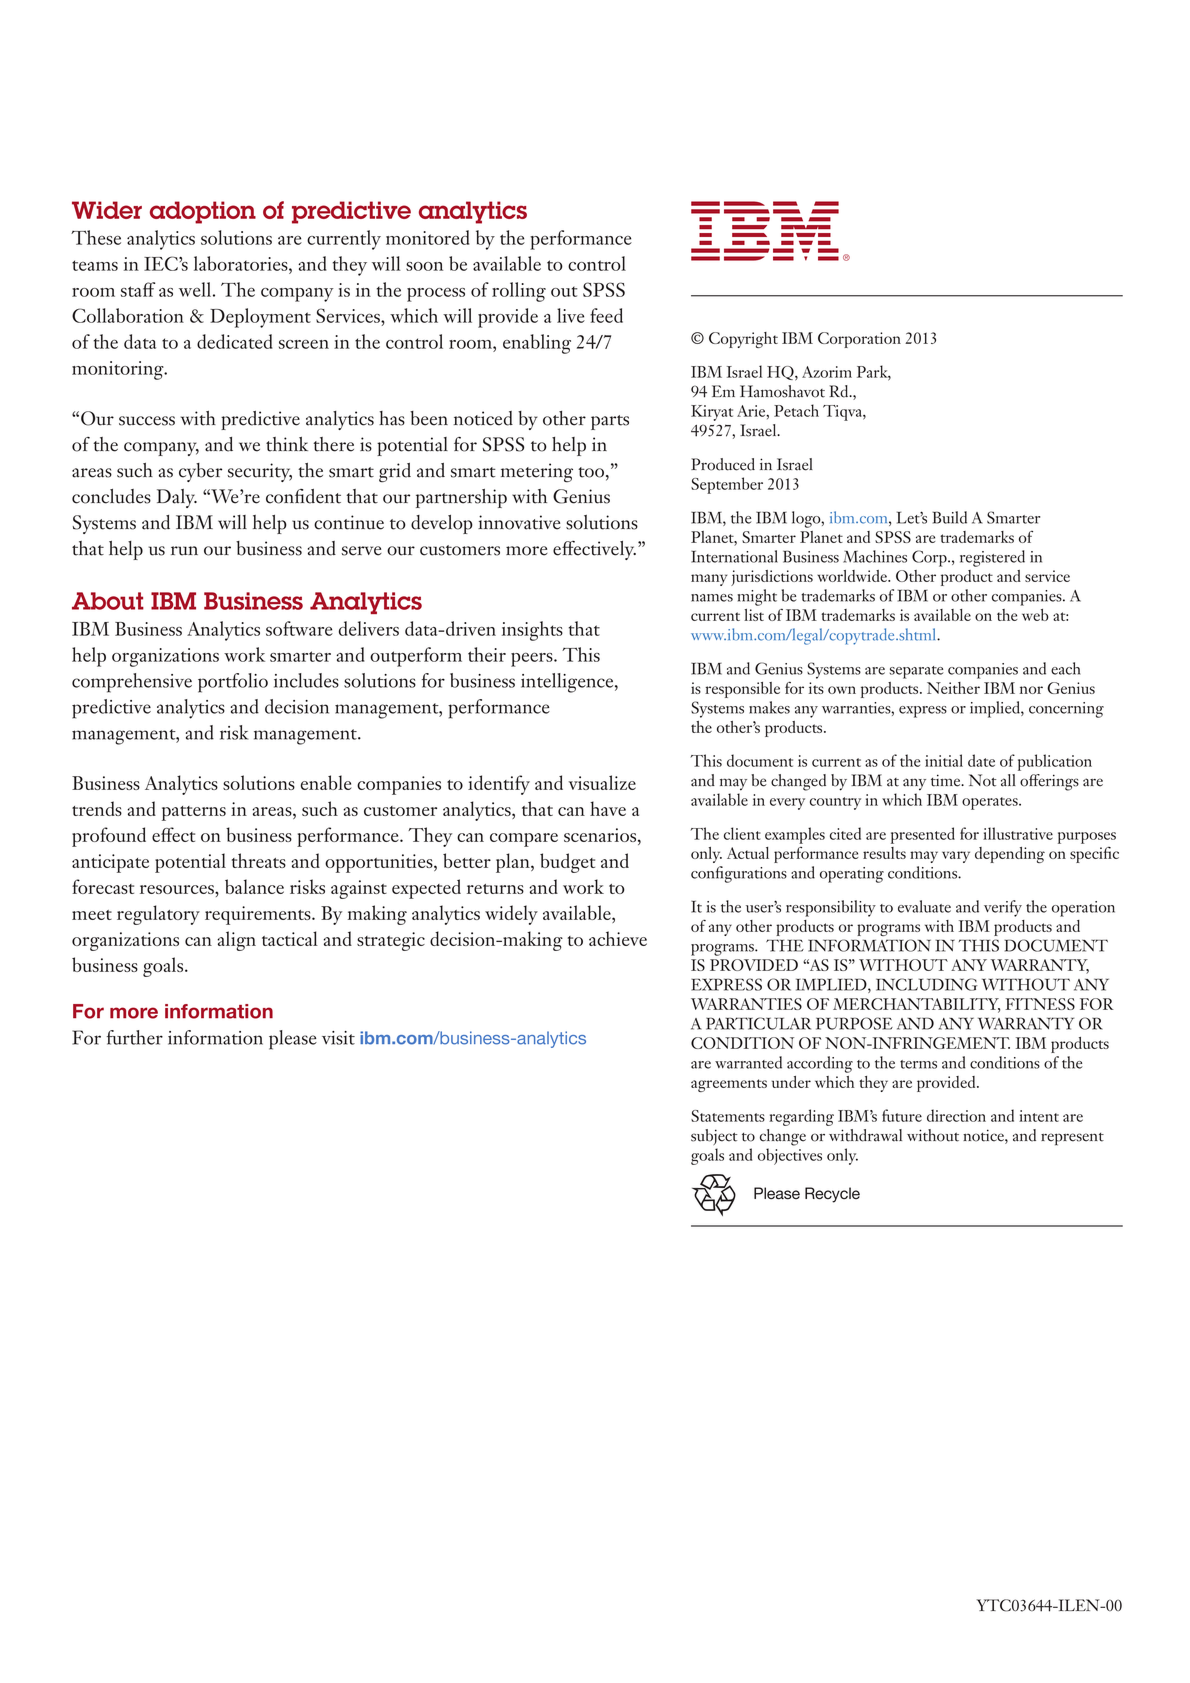 The width and height of the screenshot is (1190, 1683). I want to click on achieve, so click(618, 938).
